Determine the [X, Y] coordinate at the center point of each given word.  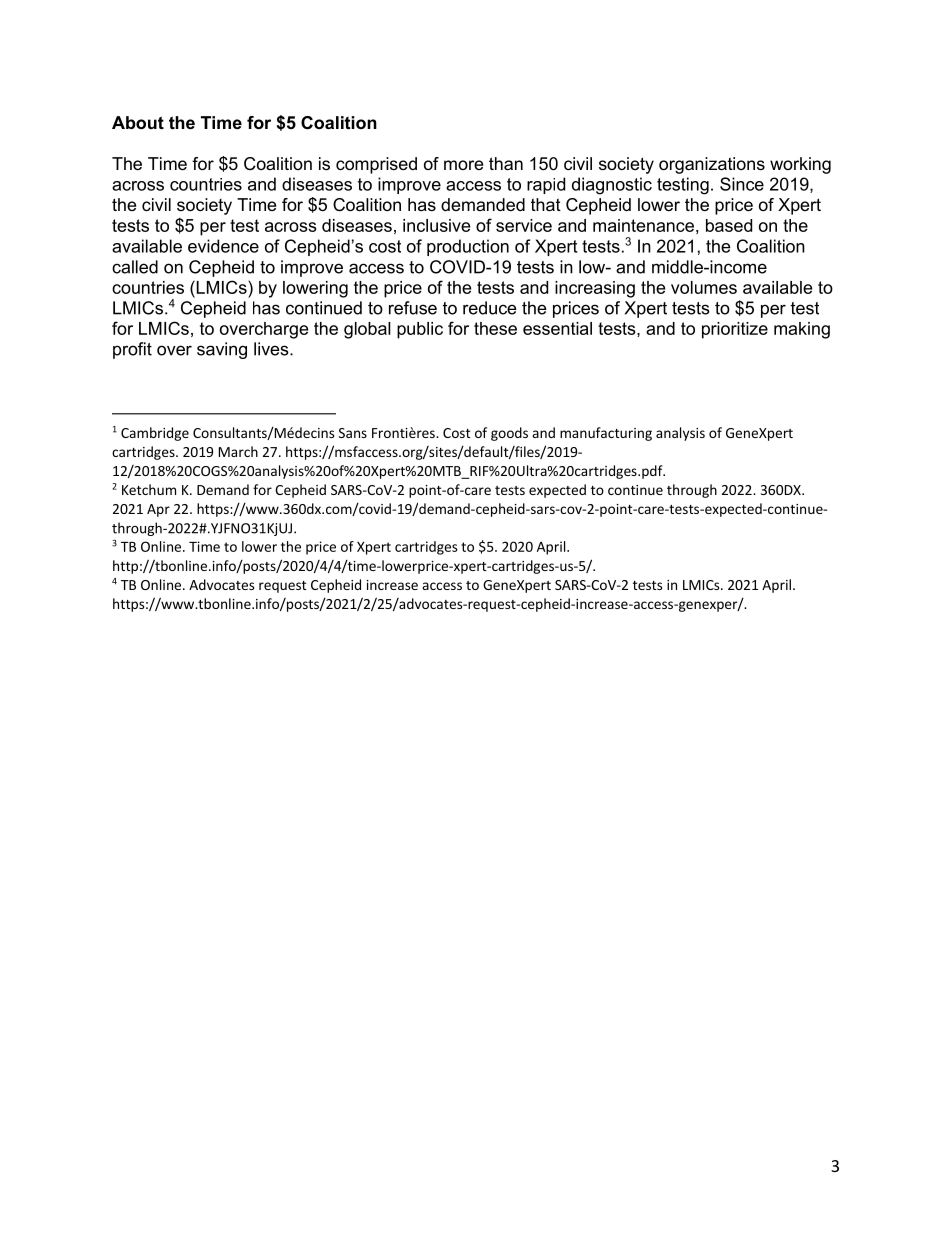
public [420, 330]
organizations [712, 165]
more [463, 165]
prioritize [735, 330]
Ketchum [149, 489]
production [468, 247]
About [138, 122]
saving [222, 350]
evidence [223, 246]
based [729, 225]
